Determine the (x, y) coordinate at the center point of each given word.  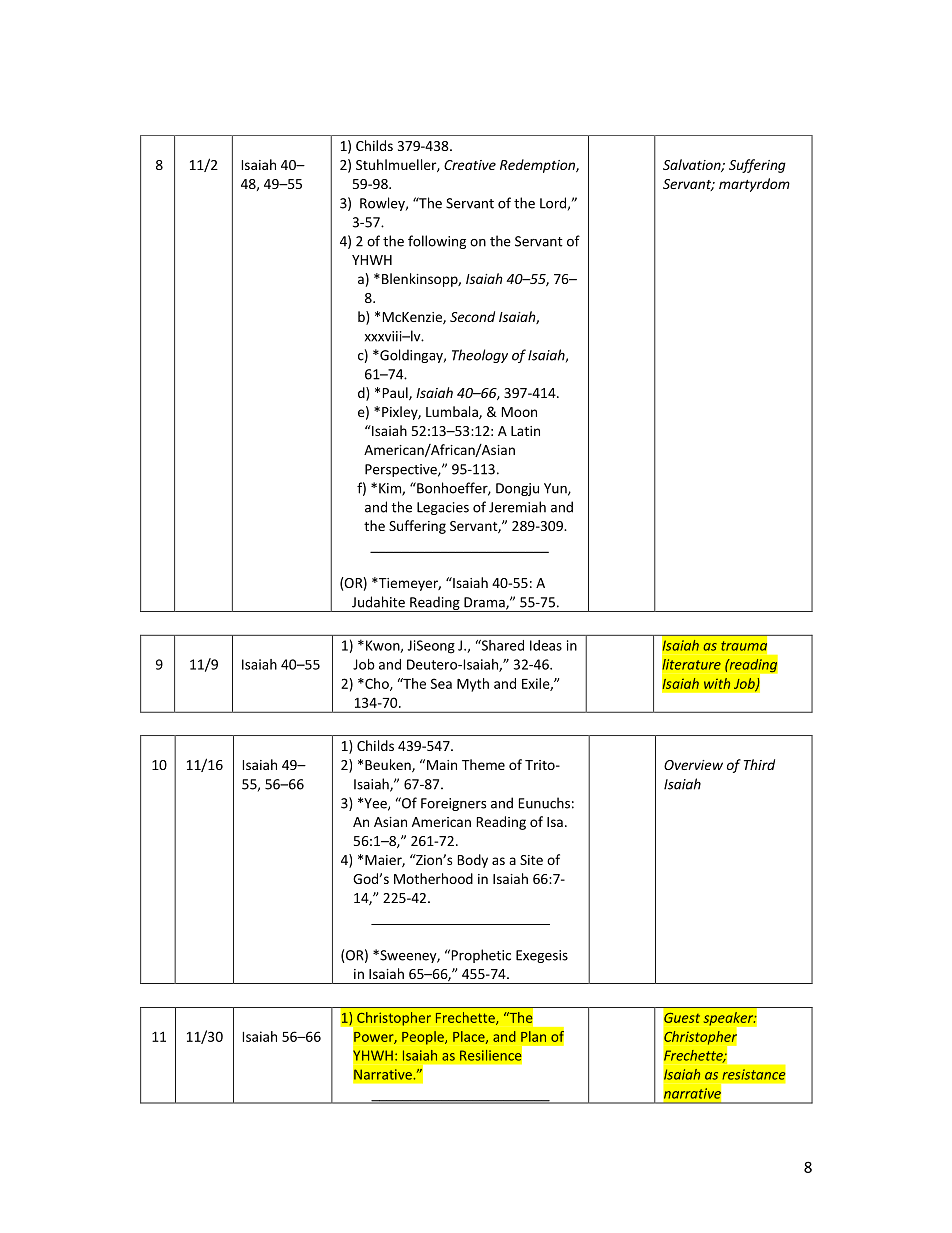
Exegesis (542, 956)
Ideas (546, 645)
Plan (533, 1036)
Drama (485, 603)
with (717, 683)
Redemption (538, 166)
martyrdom (754, 185)
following (437, 242)
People (424, 1038)
